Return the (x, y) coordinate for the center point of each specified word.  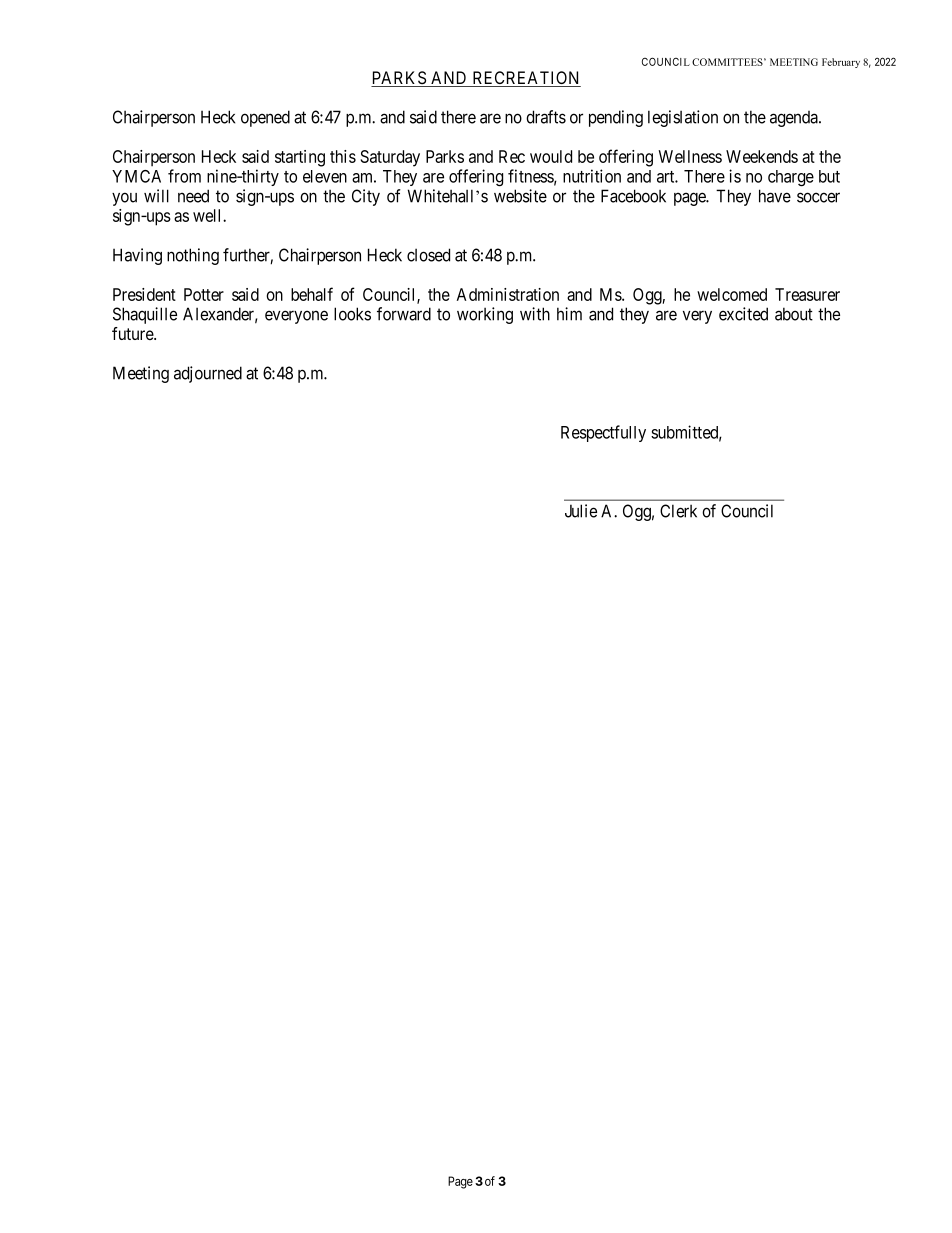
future (133, 333)
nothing (193, 256)
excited (743, 314)
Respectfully (603, 433)
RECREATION (525, 79)
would (551, 156)
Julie (581, 511)
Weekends (762, 156)
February (841, 63)
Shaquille (145, 315)
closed (428, 255)
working (485, 315)
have (775, 196)
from (184, 176)
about (794, 314)
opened (265, 118)
